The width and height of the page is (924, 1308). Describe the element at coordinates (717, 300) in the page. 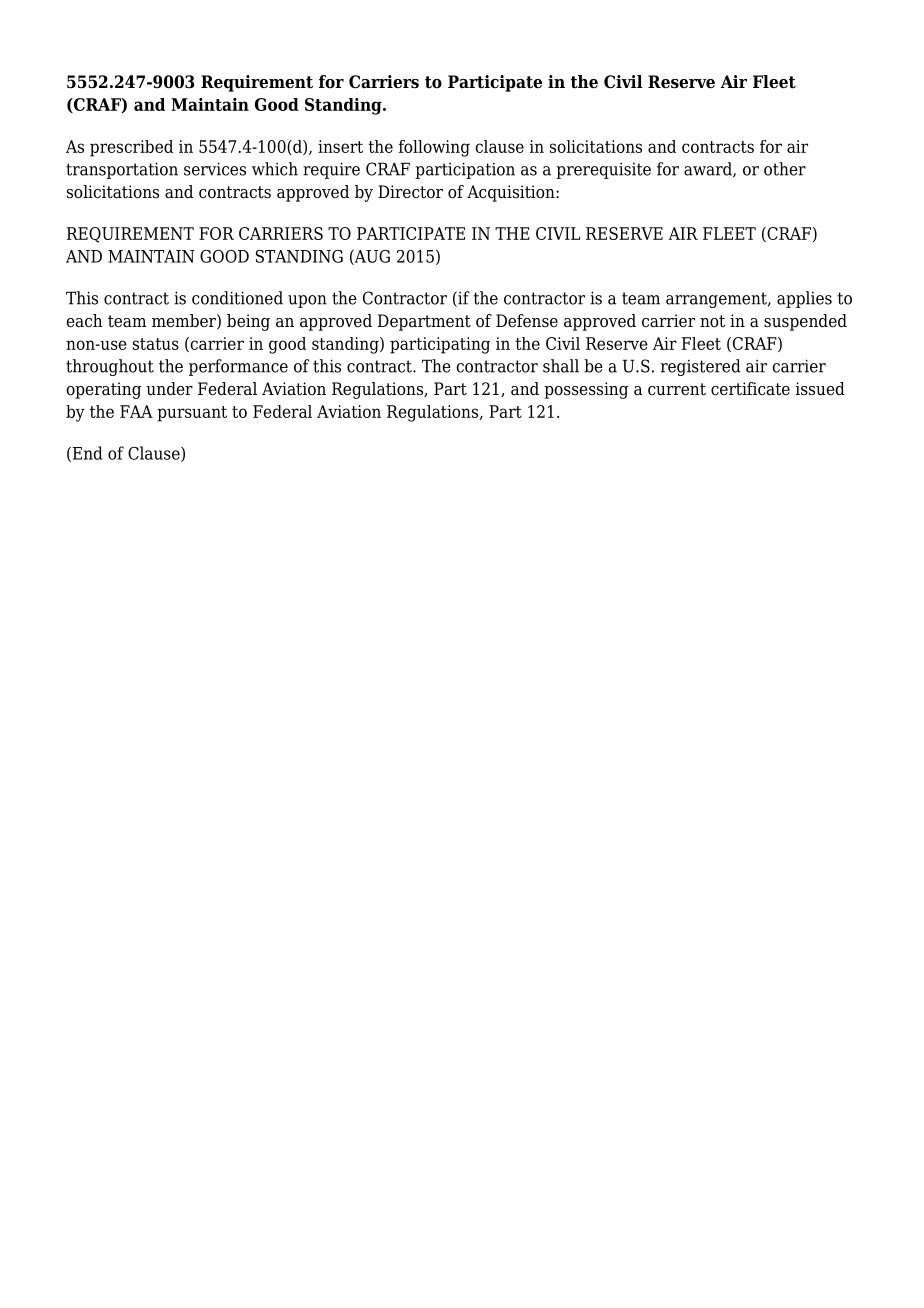

I see `arrangement` at that location.
